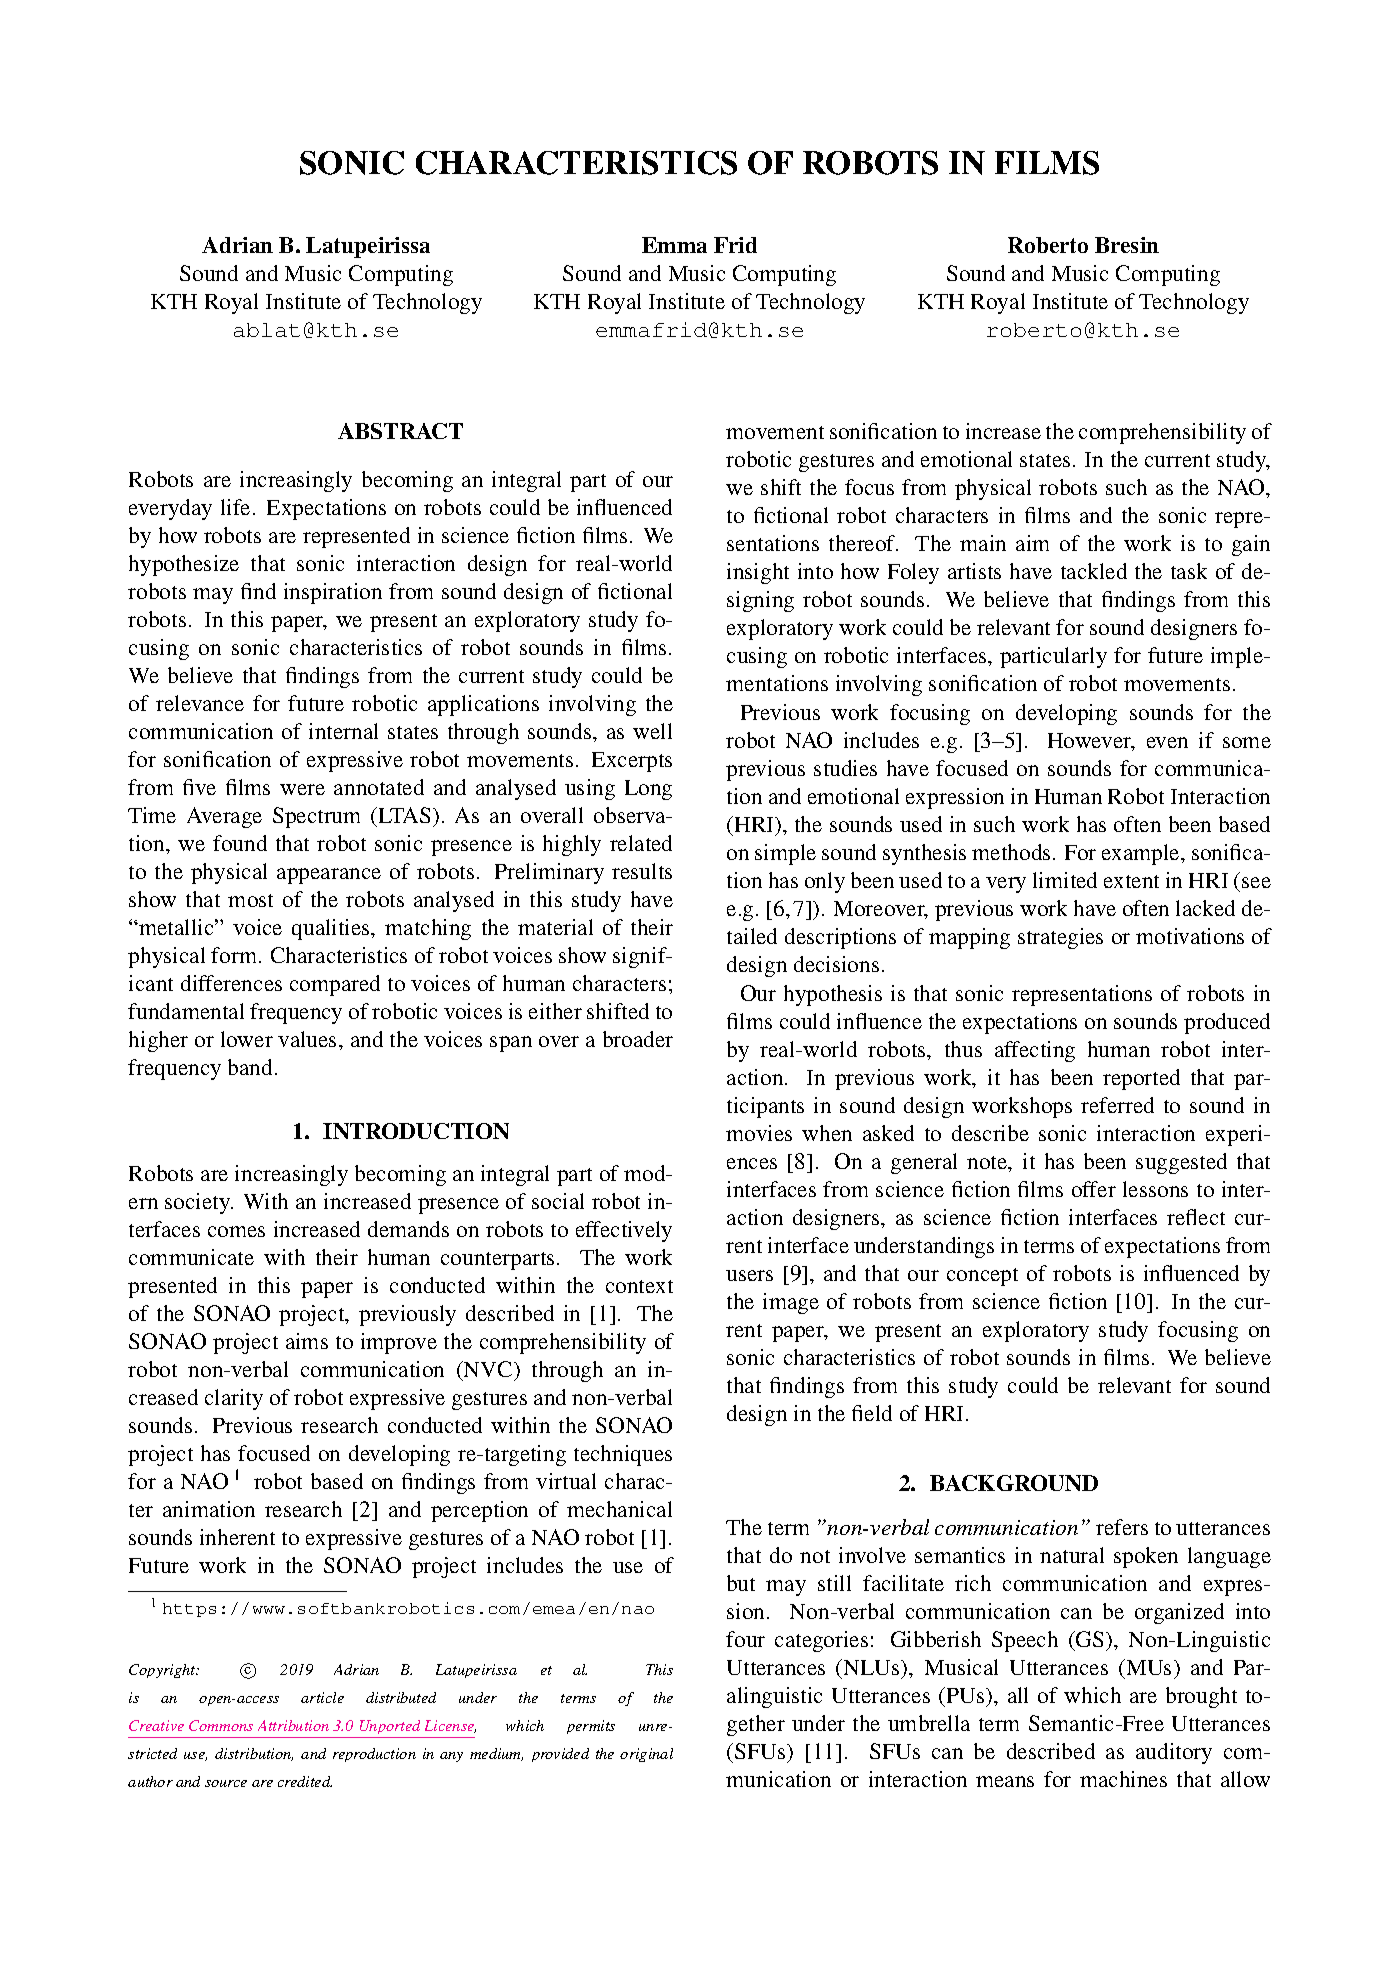 Image resolution: width=1395 pixels, height=1972 pixels. What do you see at coordinates (250, 1067) in the screenshot?
I see `band` at bounding box center [250, 1067].
